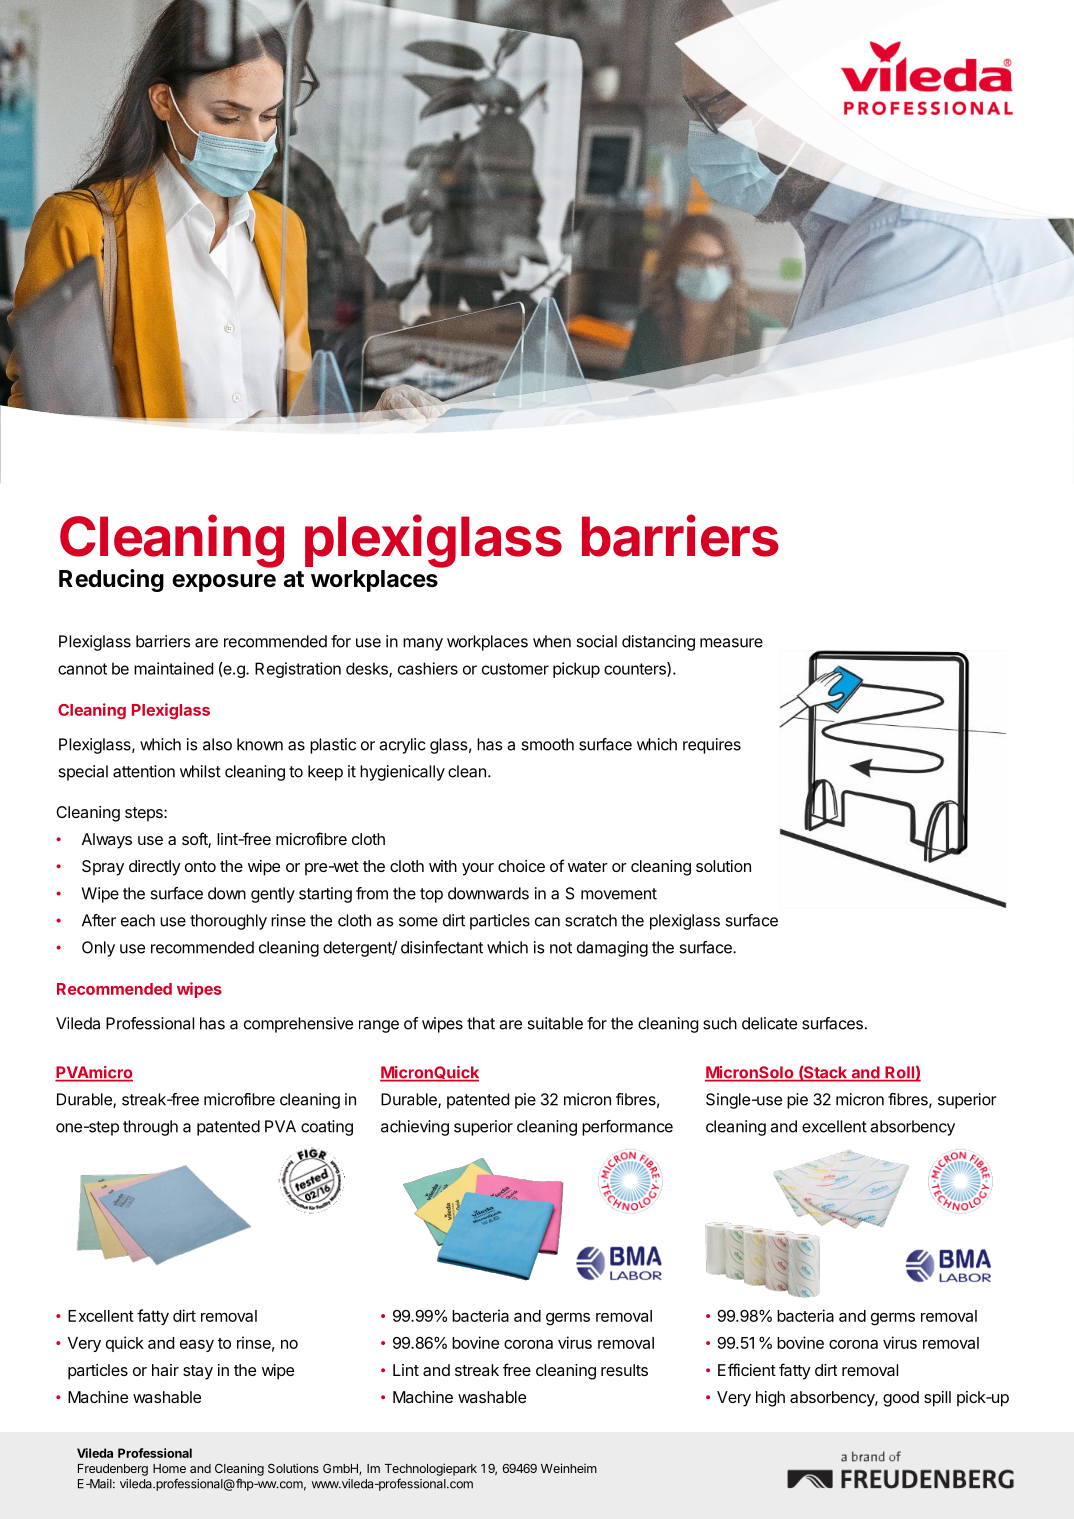  What do you see at coordinates (769, 1023) in the screenshot?
I see `delicate` at bounding box center [769, 1023].
